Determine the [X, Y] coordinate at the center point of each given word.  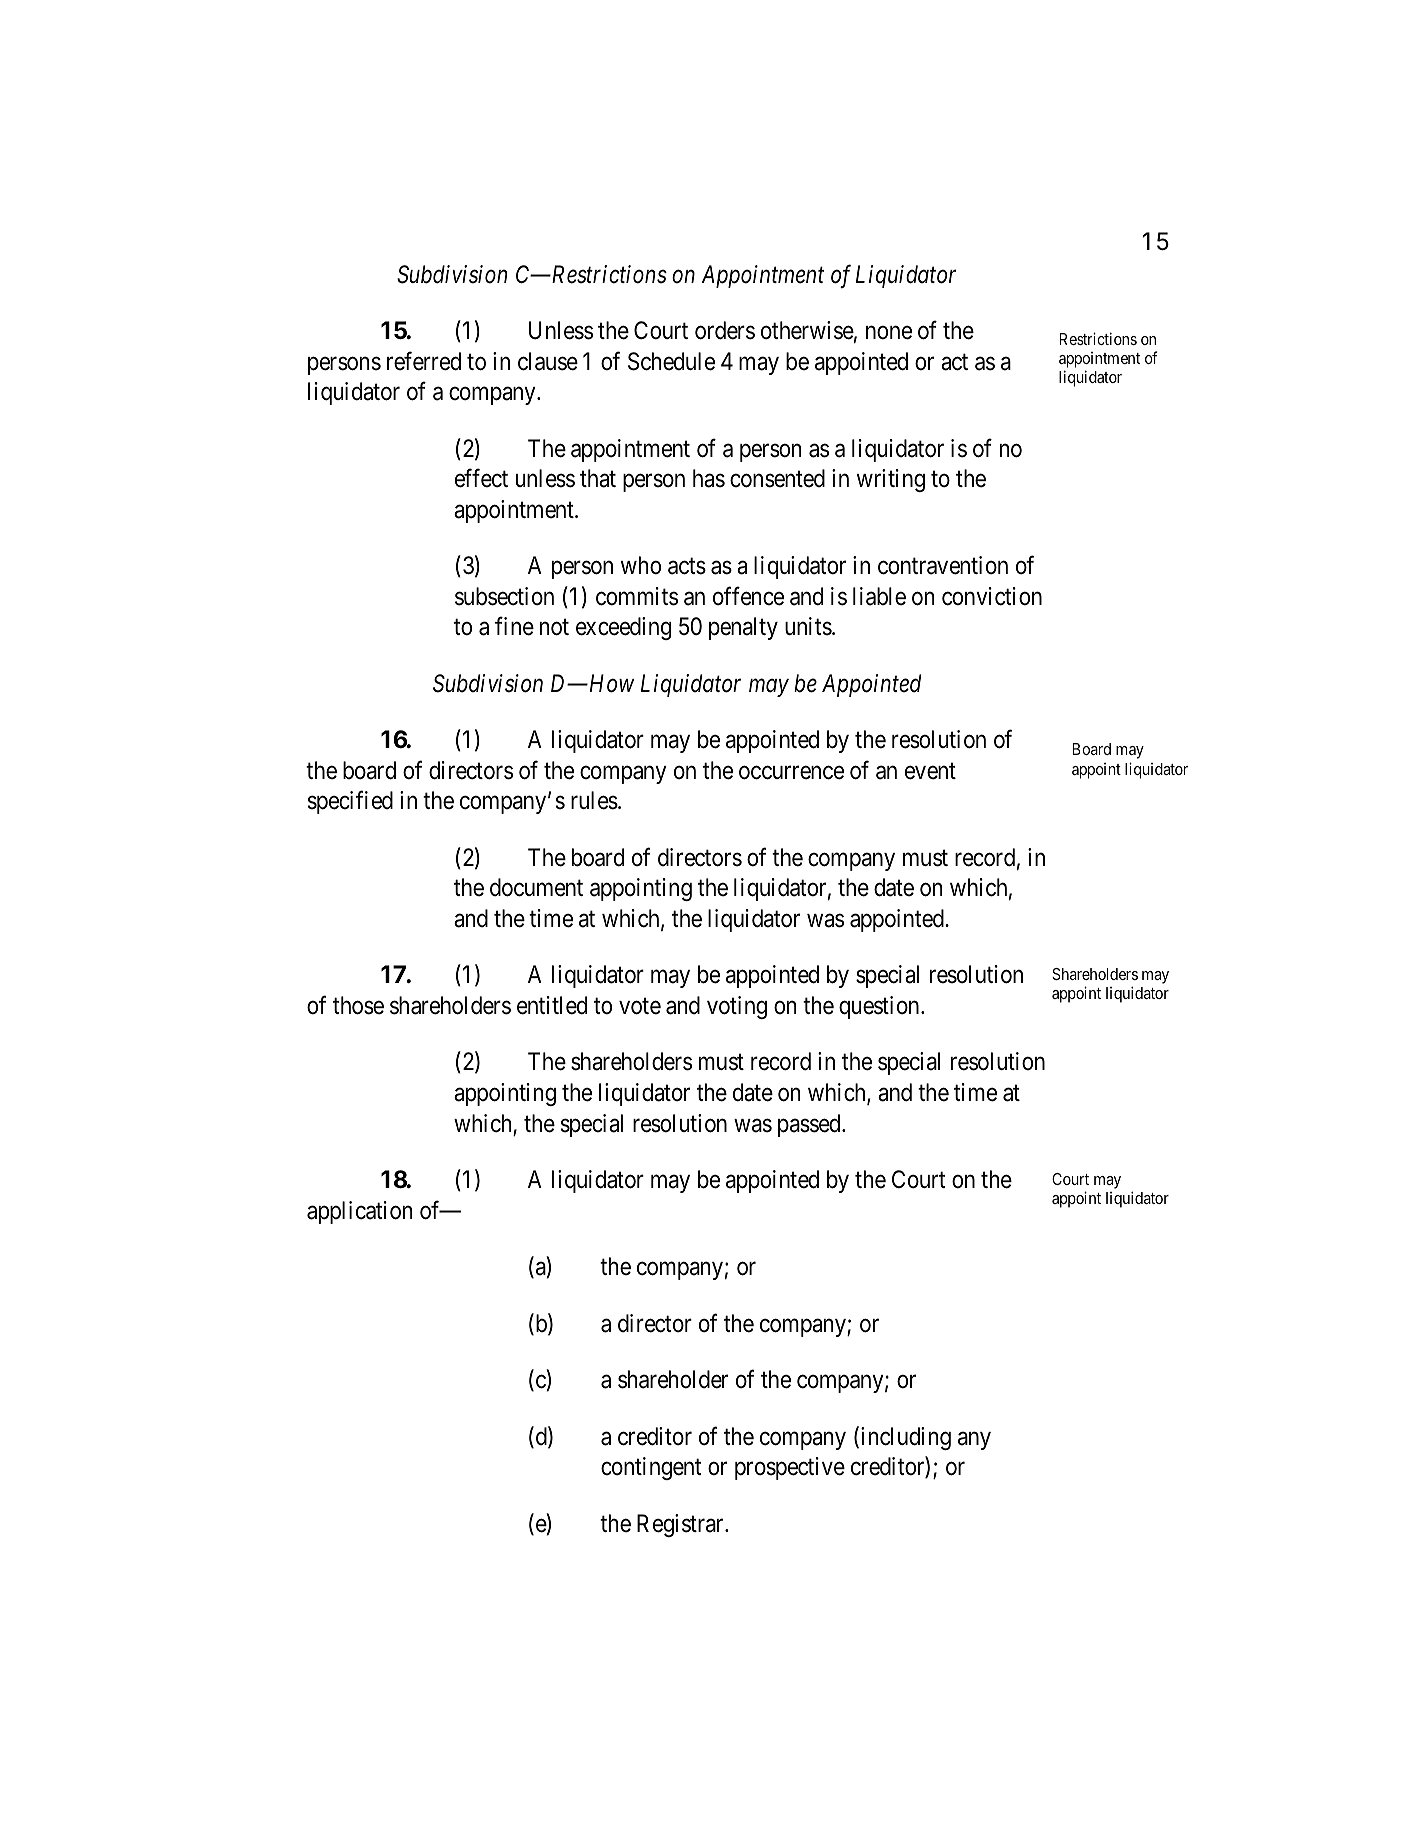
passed [810, 1125]
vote [640, 1006]
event [930, 771]
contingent [651, 1468]
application [359, 1212]
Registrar [681, 1525]
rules [594, 800]
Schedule [671, 361]
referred [424, 361]
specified [350, 802]
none [889, 333]
